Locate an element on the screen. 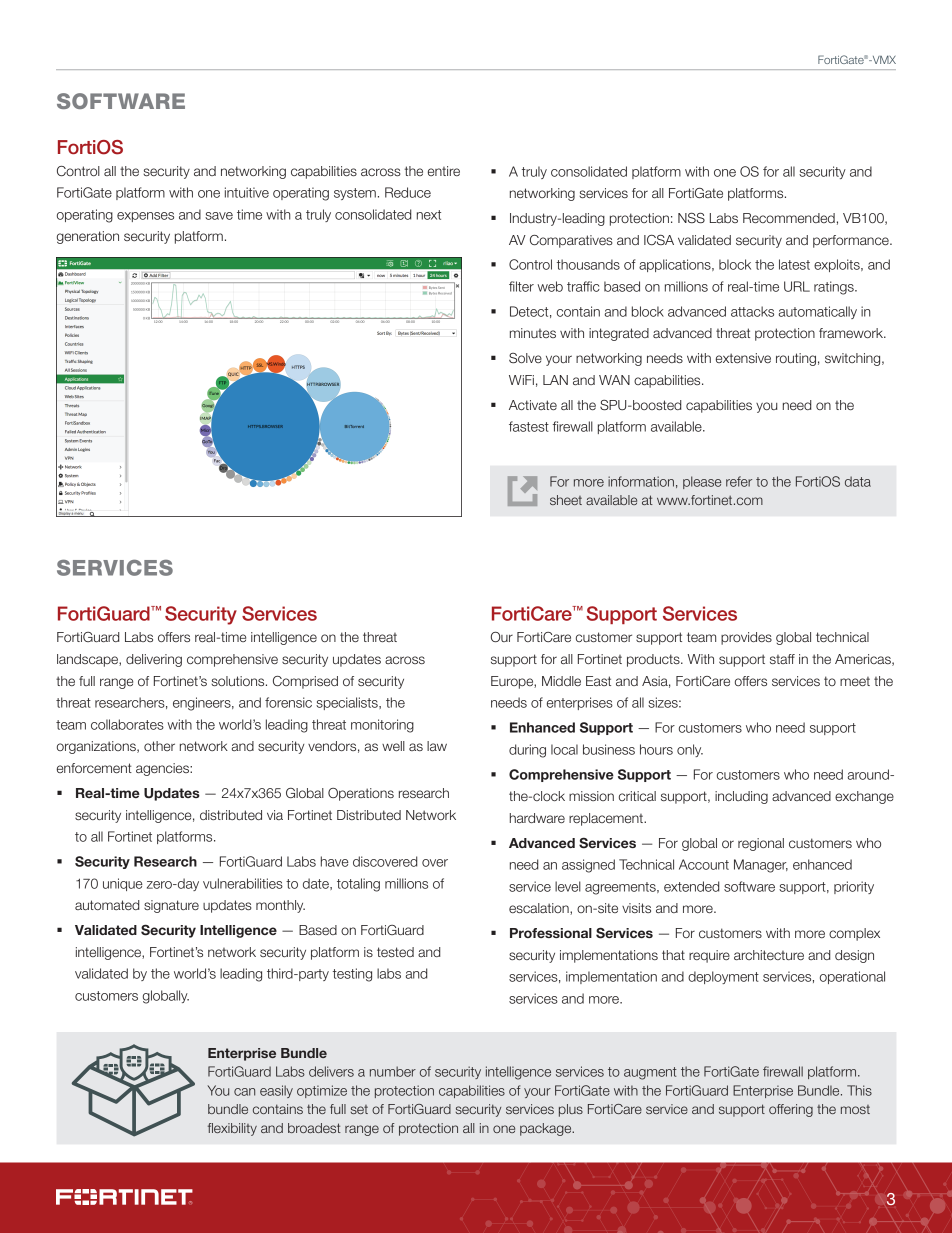 Image resolution: width=952 pixels, height=1233 pixels. staff is located at coordinates (782, 659).
